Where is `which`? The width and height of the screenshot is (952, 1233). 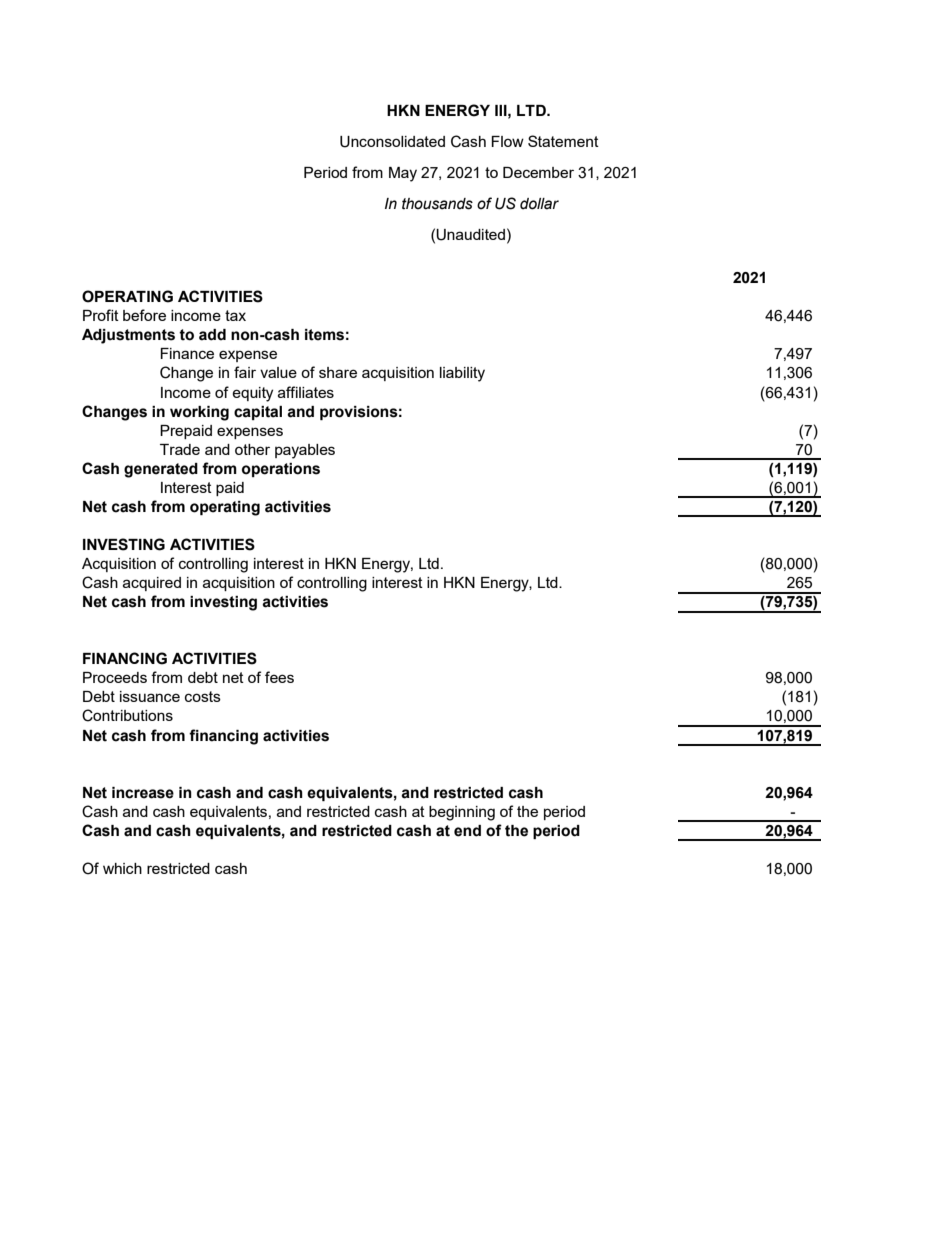
which is located at coordinates (122, 868).
